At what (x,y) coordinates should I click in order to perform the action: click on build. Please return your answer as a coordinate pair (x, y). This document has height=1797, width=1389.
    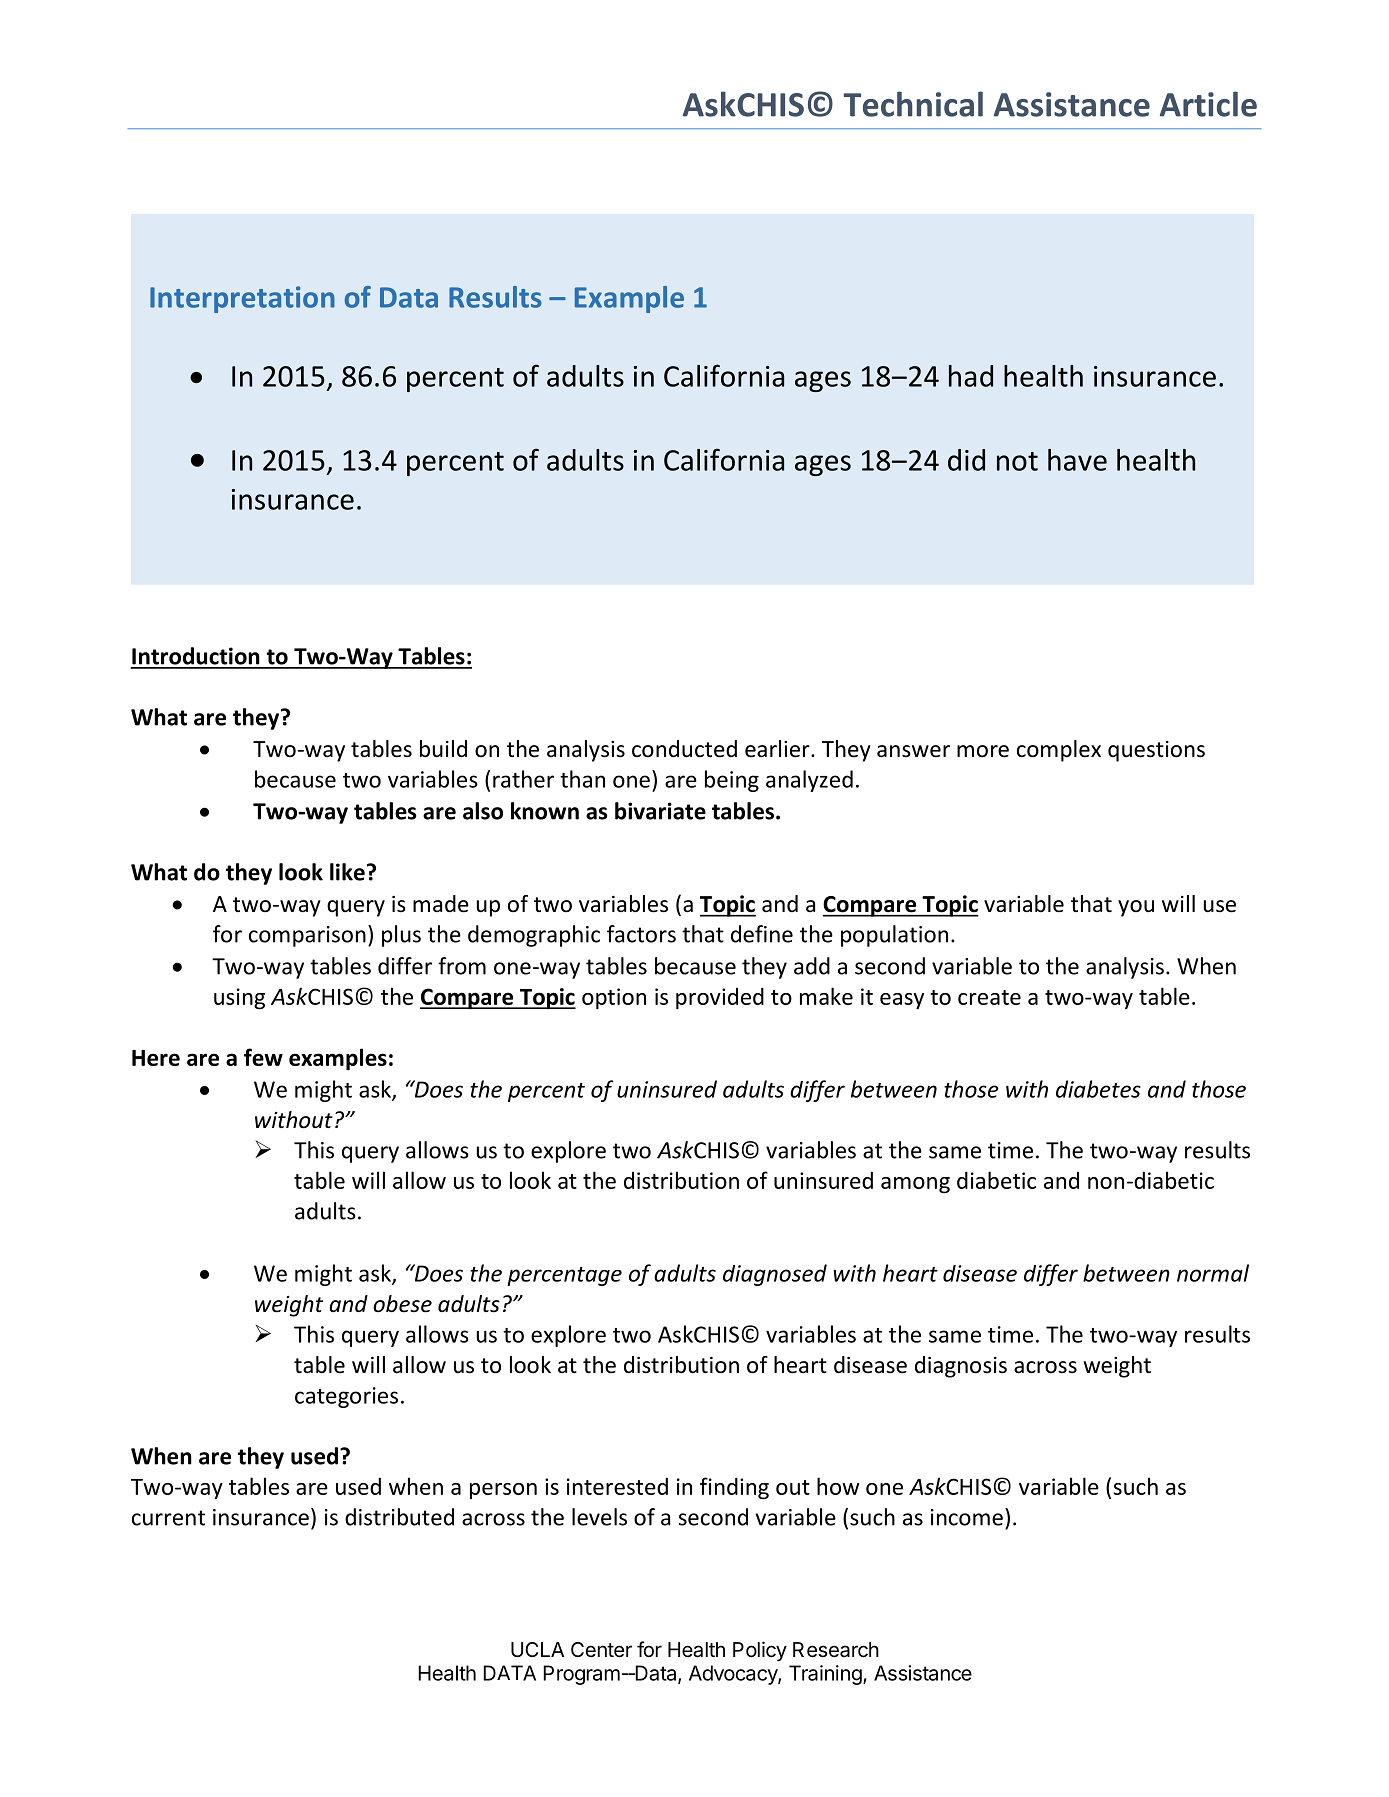
    Looking at the image, I should click on (443, 749).
